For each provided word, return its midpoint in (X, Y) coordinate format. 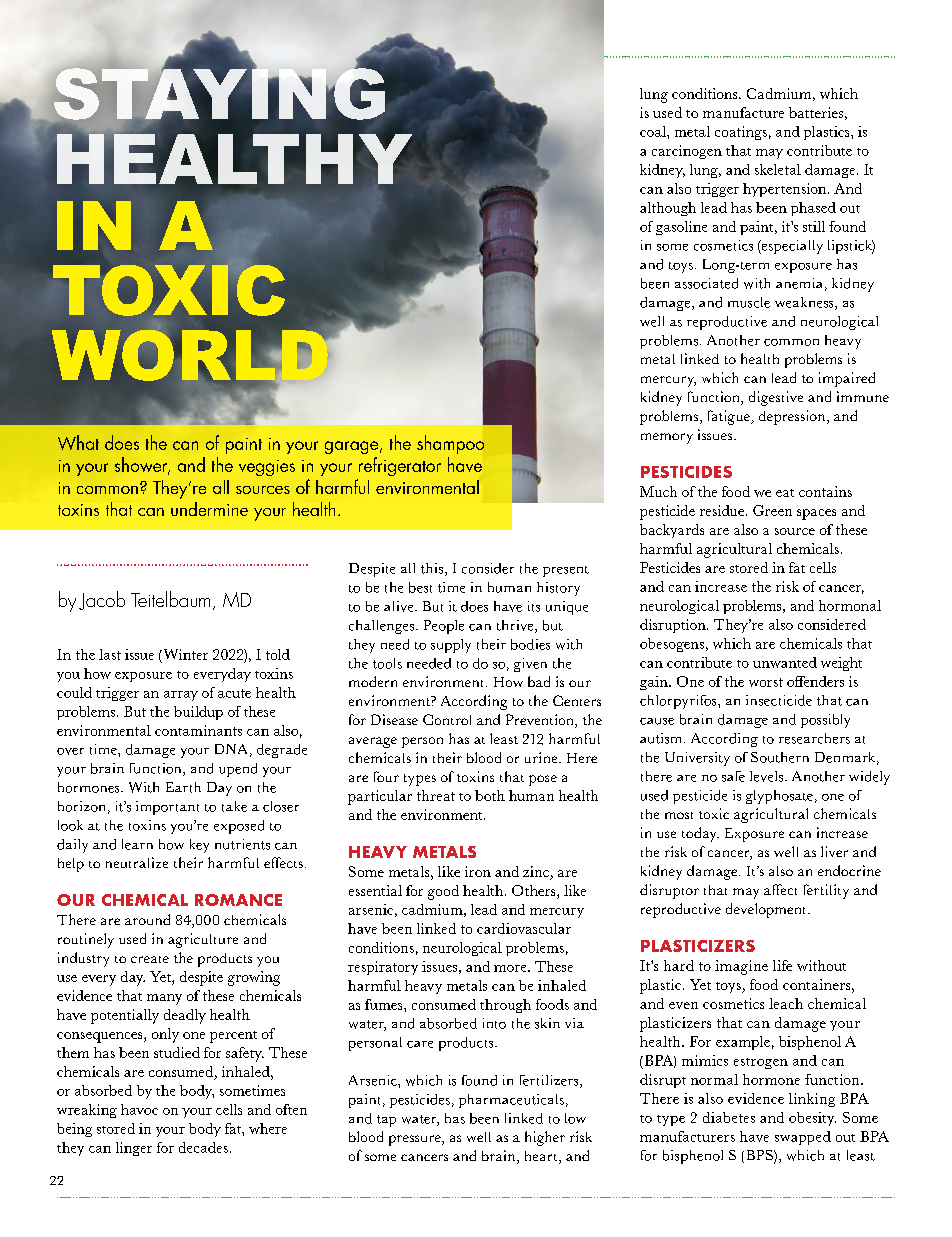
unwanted (785, 662)
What (78, 442)
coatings (741, 133)
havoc (139, 1109)
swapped (803, 1138)
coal (654, 131)
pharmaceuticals (511, 1101)
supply (451, 646)
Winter (184, 654)
